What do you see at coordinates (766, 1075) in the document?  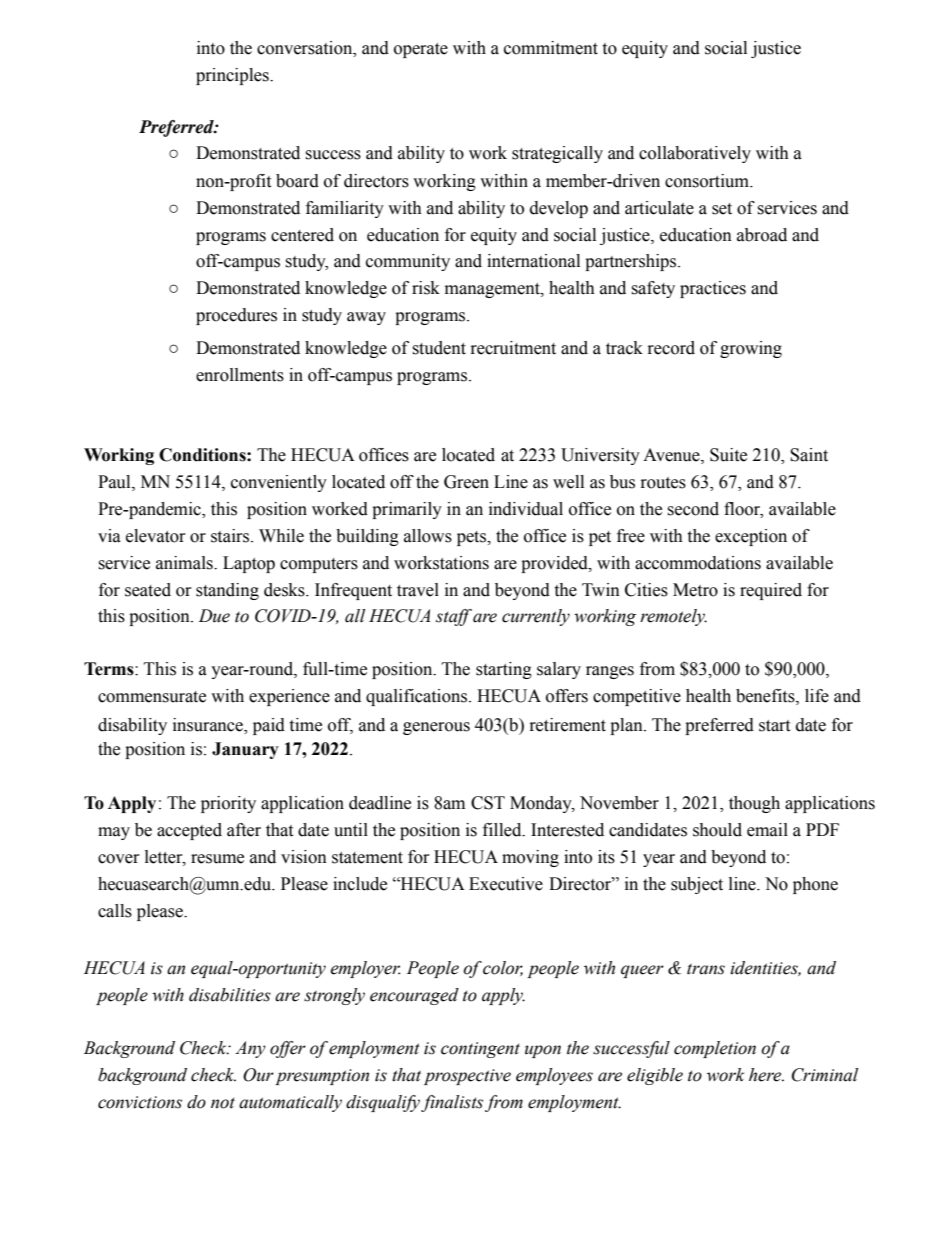 I see `here` at bounding box center [766, 1075].
